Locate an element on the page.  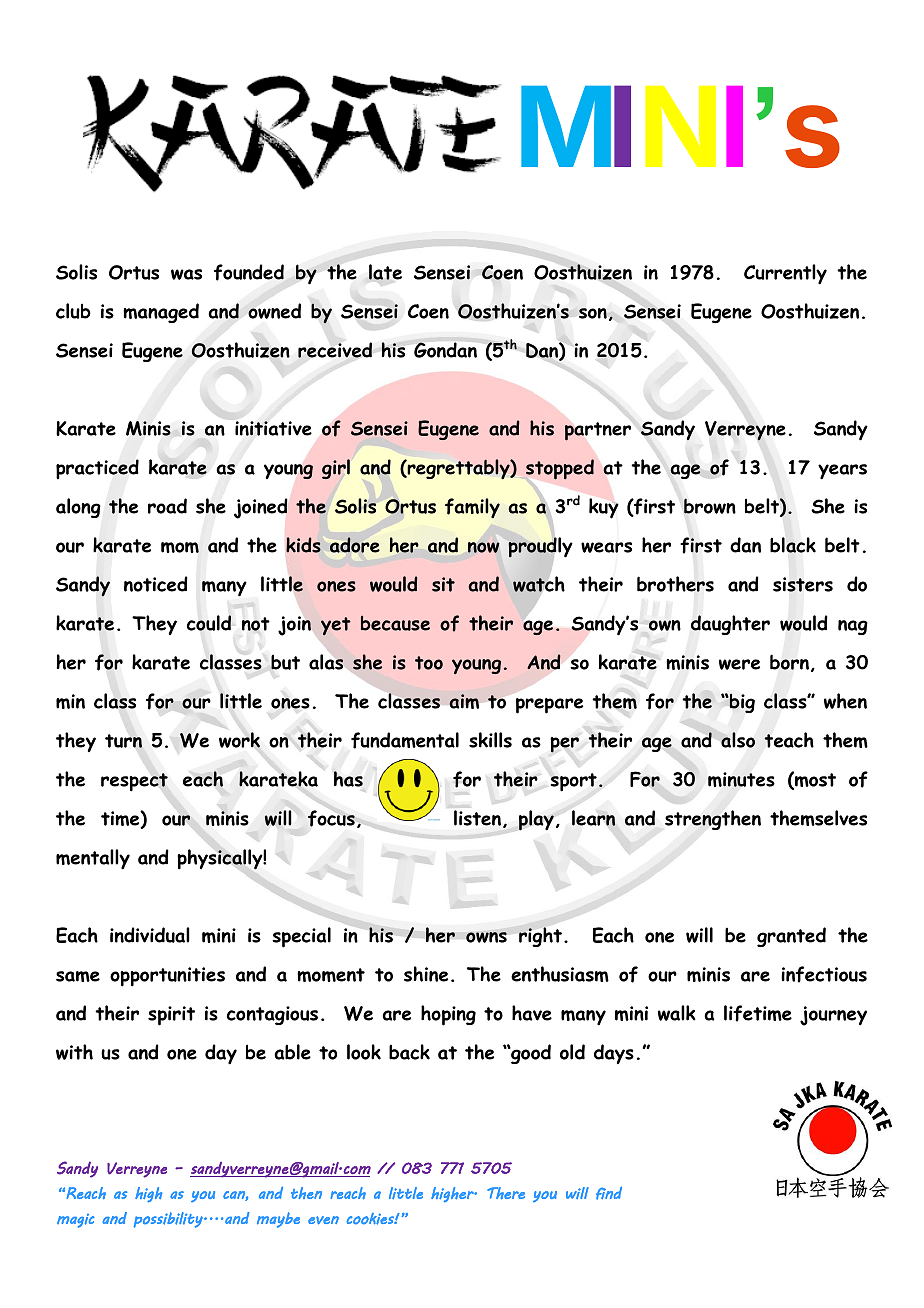
managed is located at coordinates (161, 313).
